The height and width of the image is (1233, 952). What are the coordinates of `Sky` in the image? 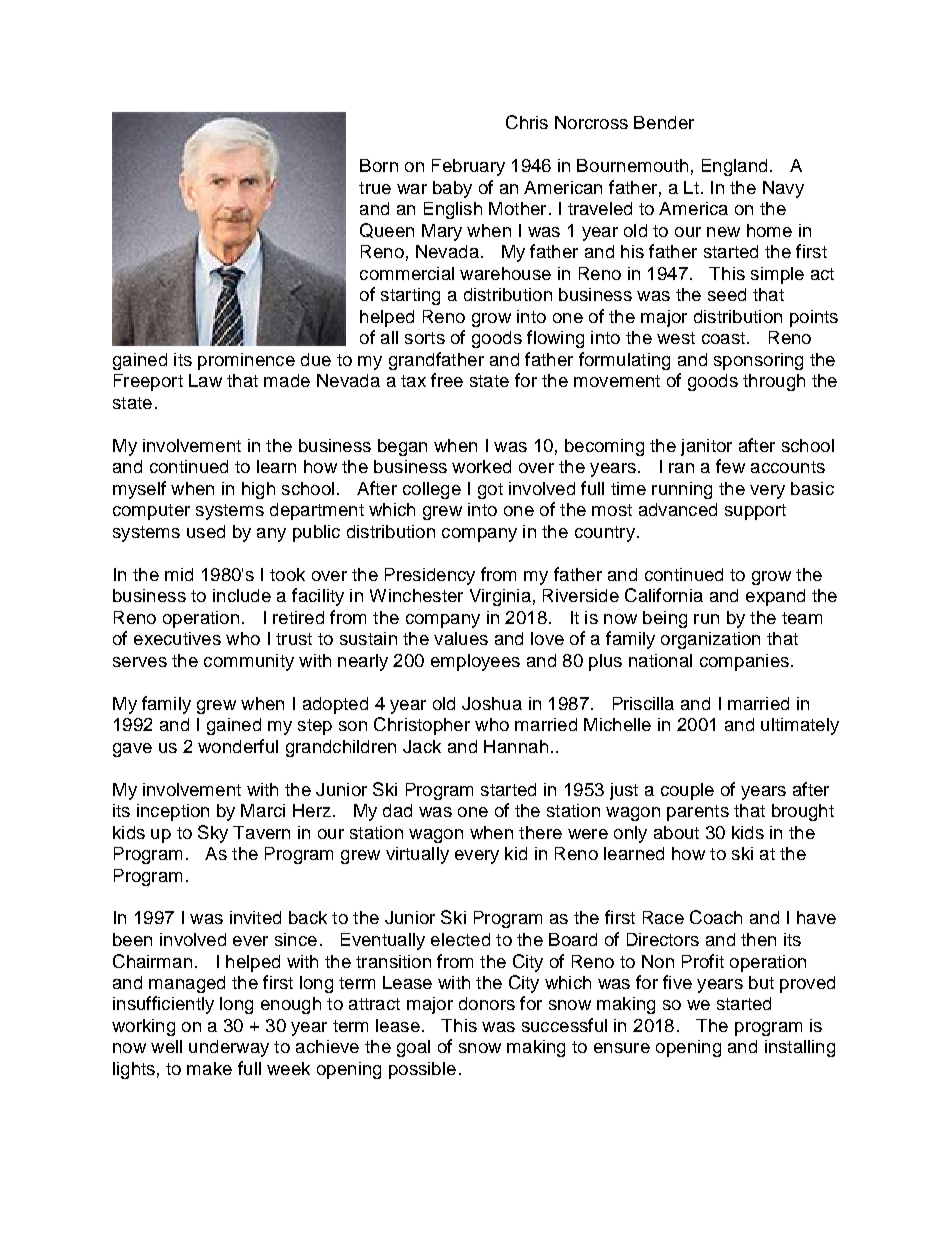 It's located at (213, 834).
